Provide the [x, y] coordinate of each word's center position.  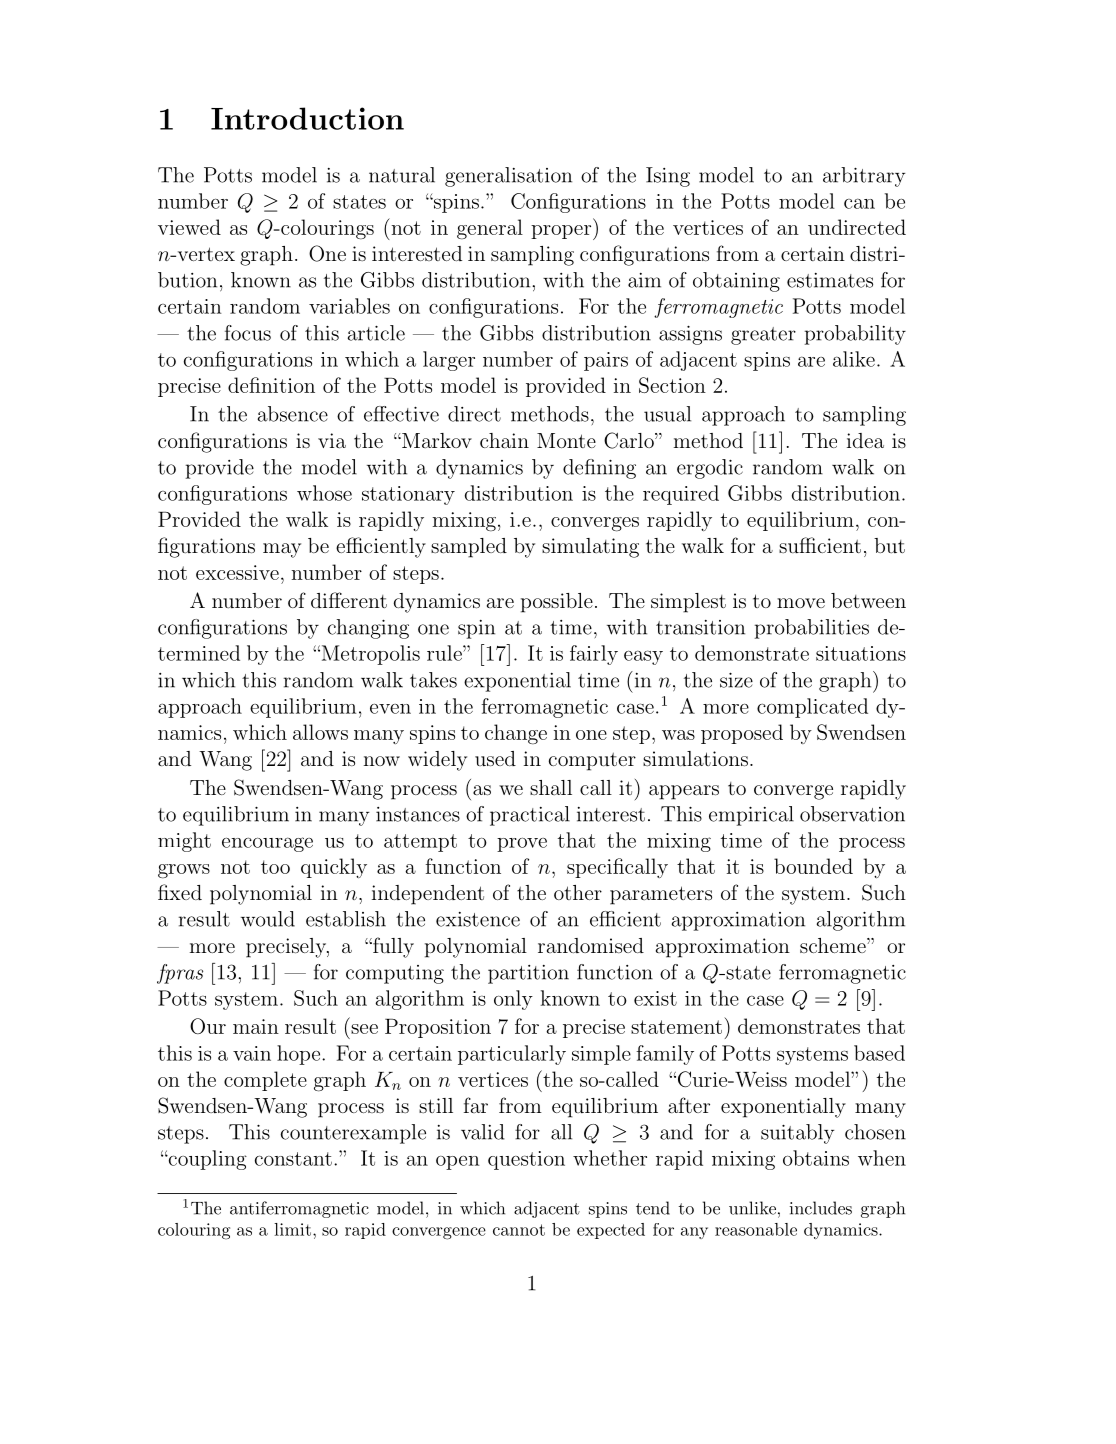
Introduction [307, 118]
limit [294, 1229]
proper [562, 232]
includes [821, 1208]
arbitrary [864, 177]
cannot [519, 1230]
